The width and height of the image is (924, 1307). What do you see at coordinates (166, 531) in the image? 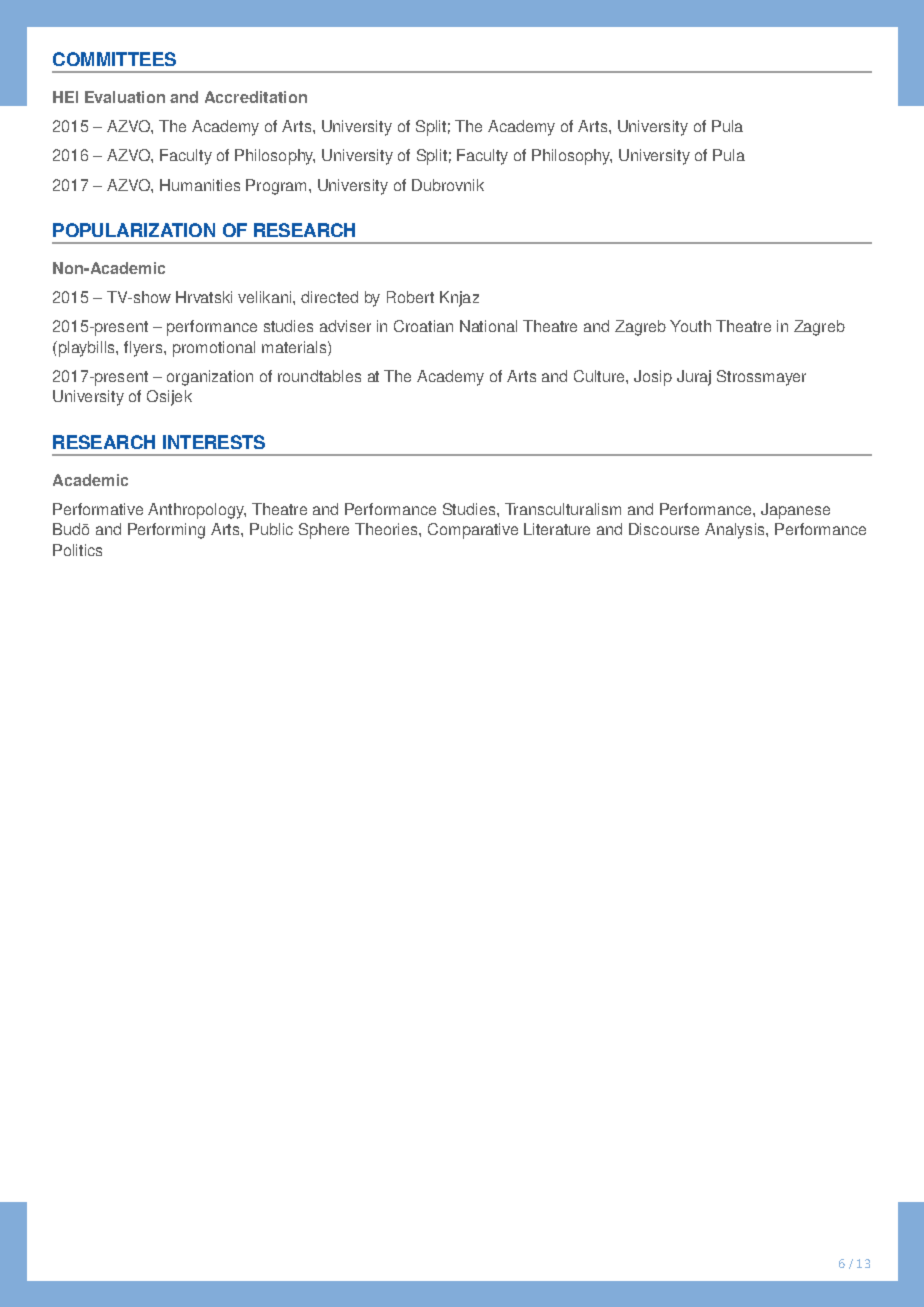
I see `Performing` at bounding box center [166, 531].
